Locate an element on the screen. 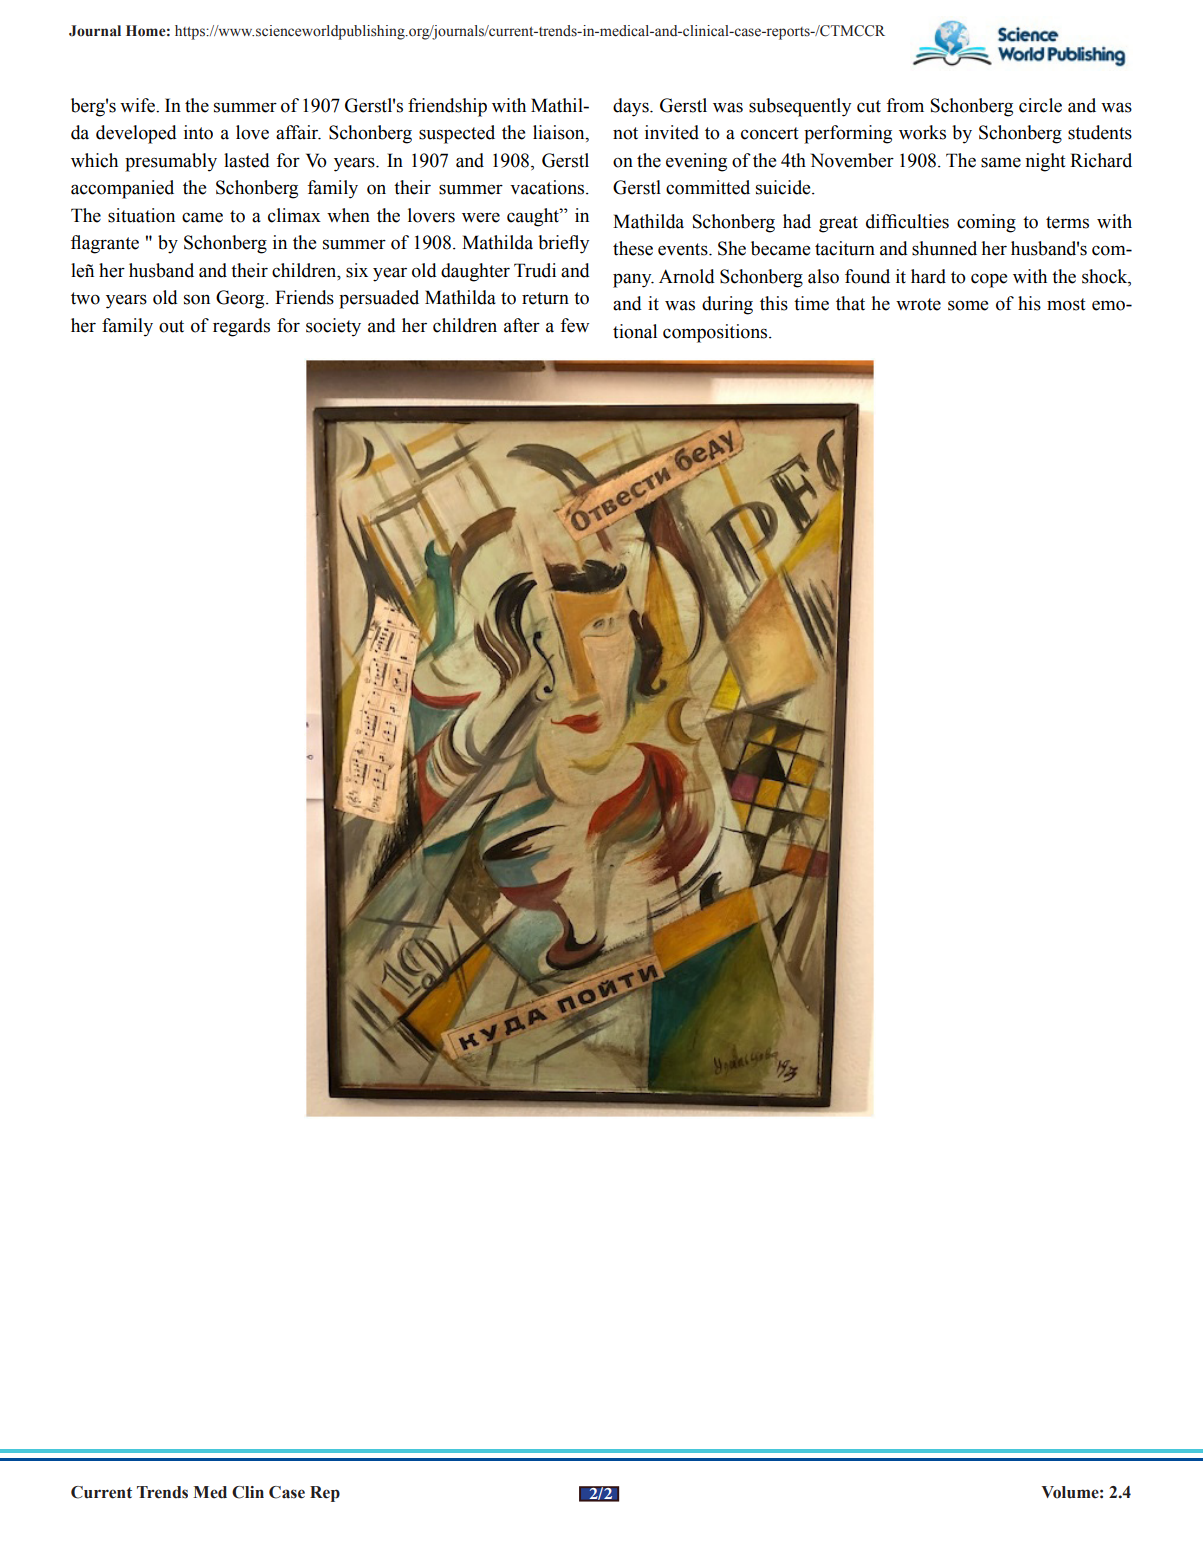 The image size is (1203, 1557). situation is located at coordinates (141, 215).
